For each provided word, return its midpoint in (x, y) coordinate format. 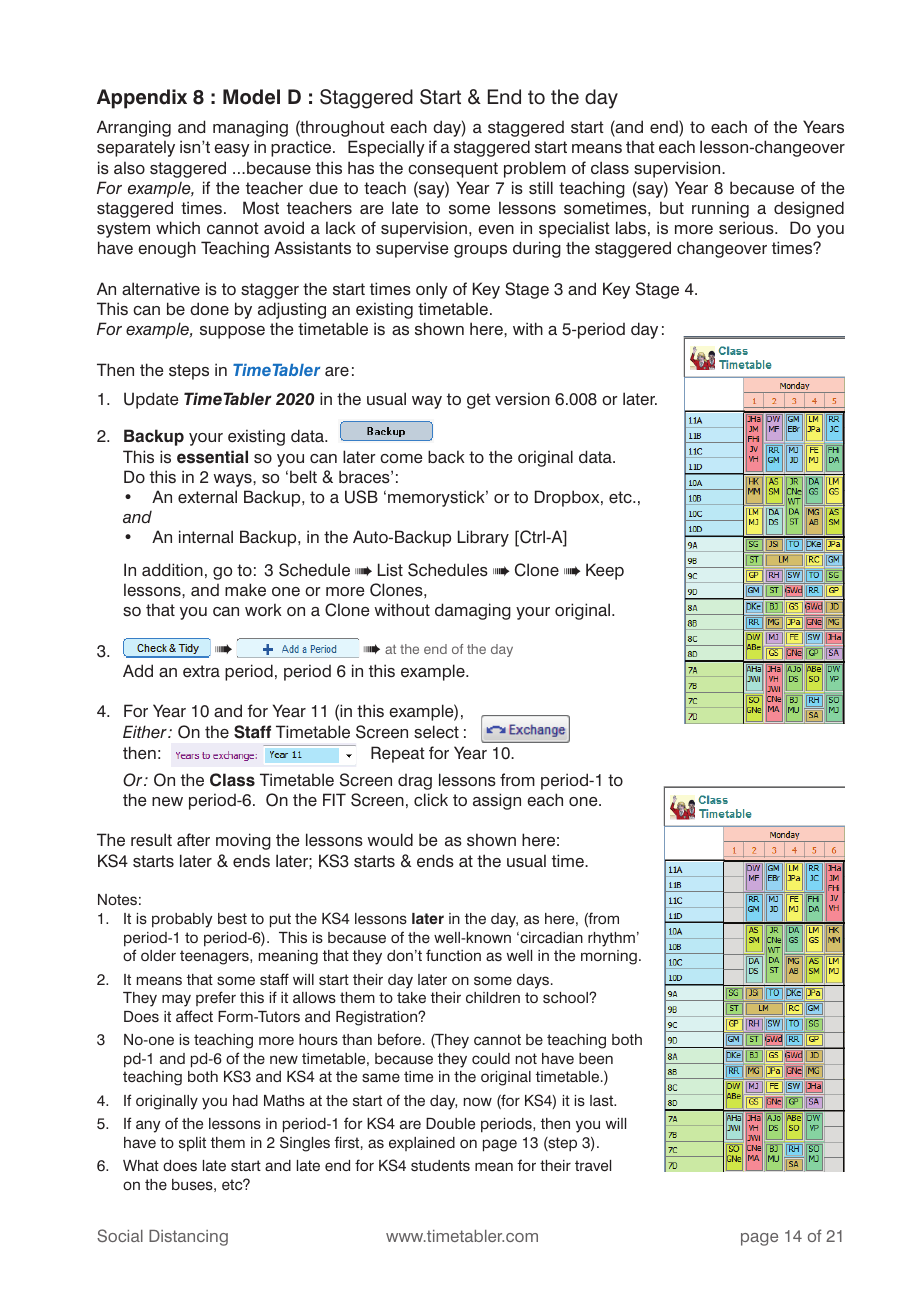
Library (483, 538)
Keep (605, 571)
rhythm (611, 939)
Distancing (188, 1238)
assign (497, 801)
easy (232, 150)
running (720, 209)
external (207, 497)
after (193, 839)
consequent (453, 170)
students (440, 1166)
